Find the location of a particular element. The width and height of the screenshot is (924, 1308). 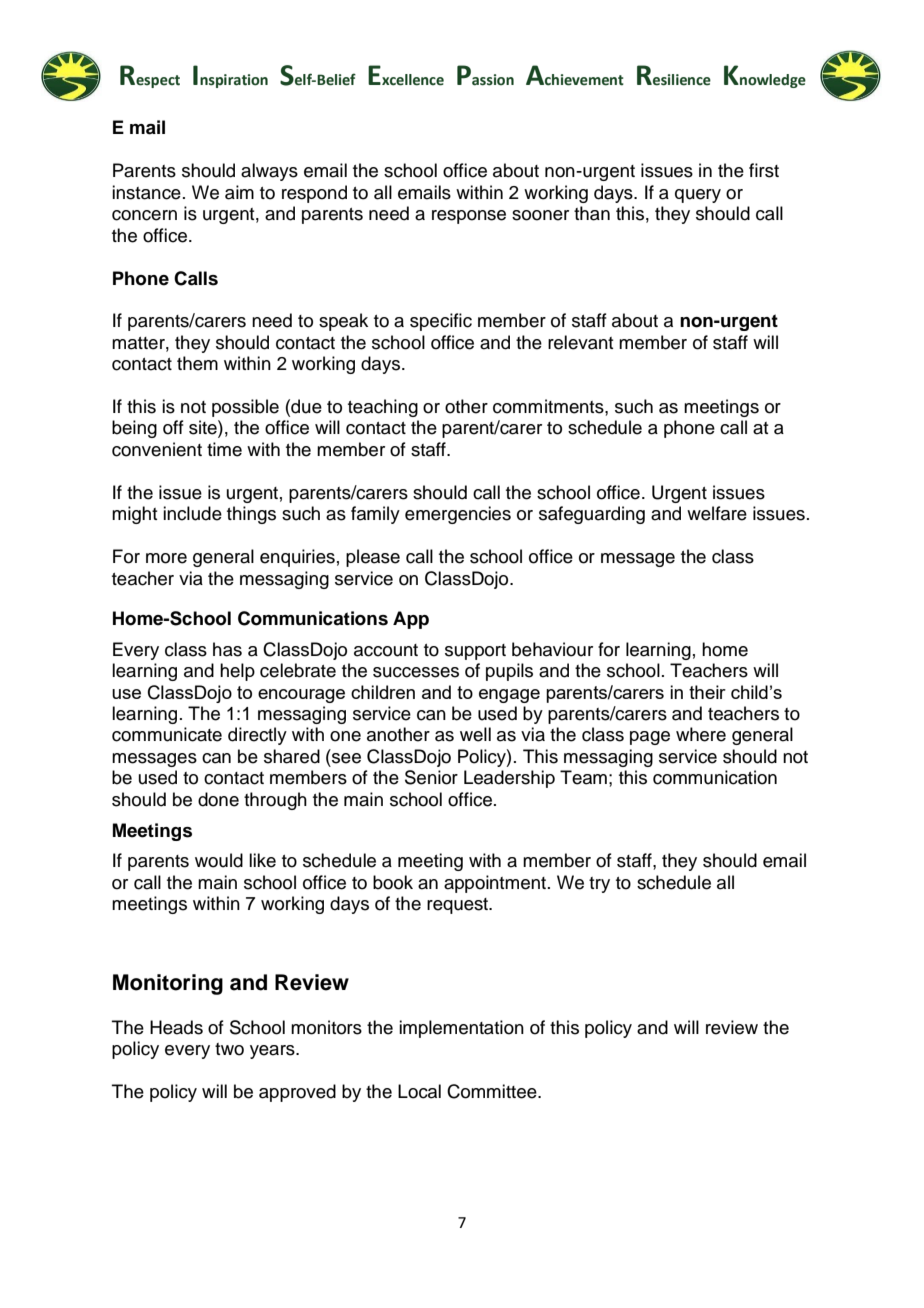

welfare is located at coordinates (717, 513).
